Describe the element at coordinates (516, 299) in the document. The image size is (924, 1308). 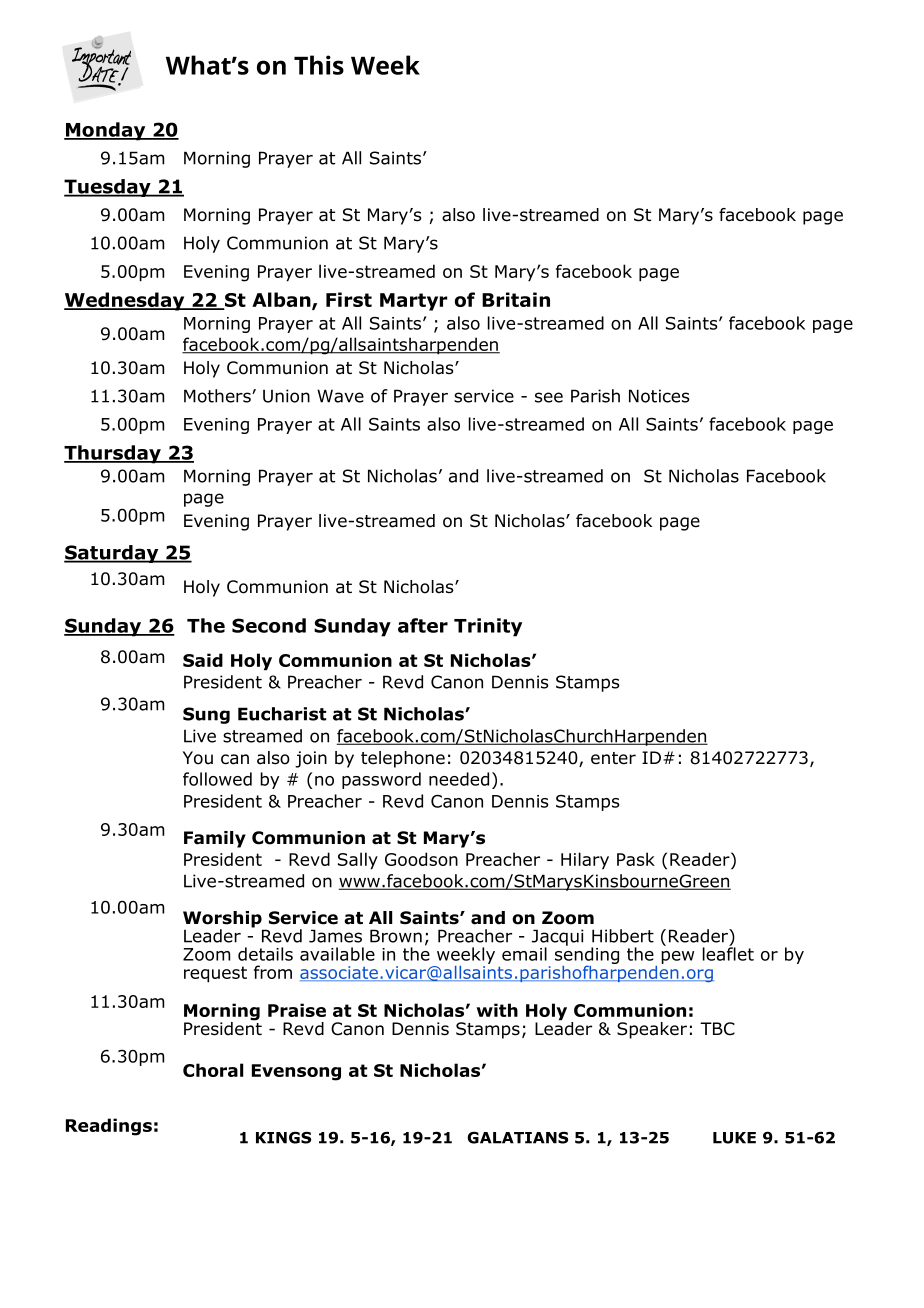
I see `Britain` at that location.
